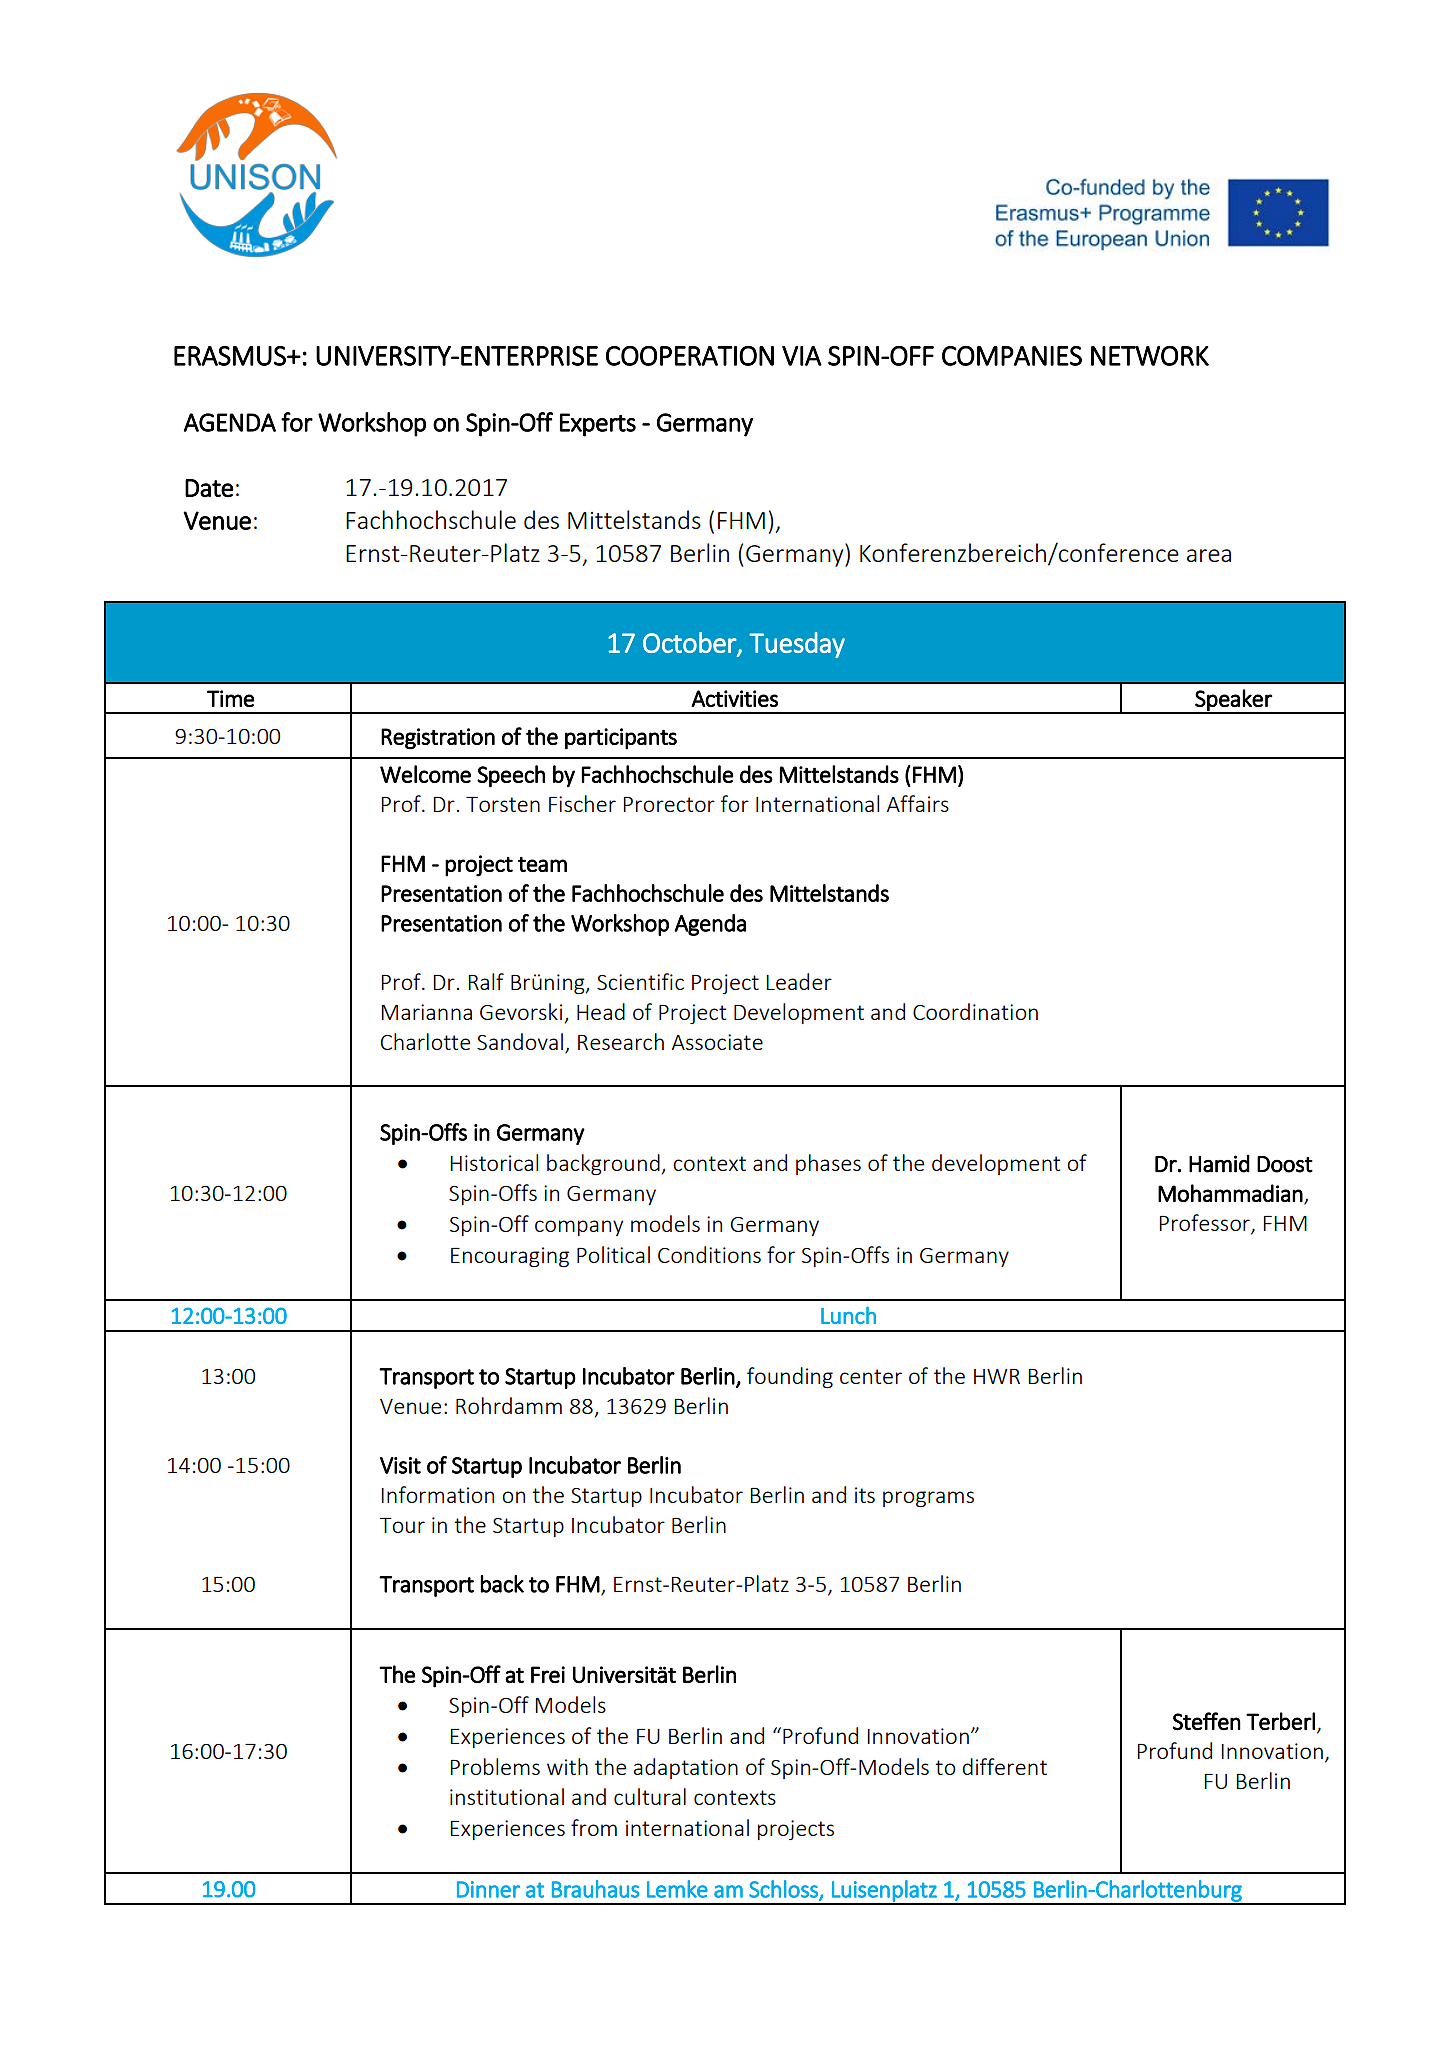 This document has width=1449, height=2049. I want to click on Visit, so click(400, 1465).
